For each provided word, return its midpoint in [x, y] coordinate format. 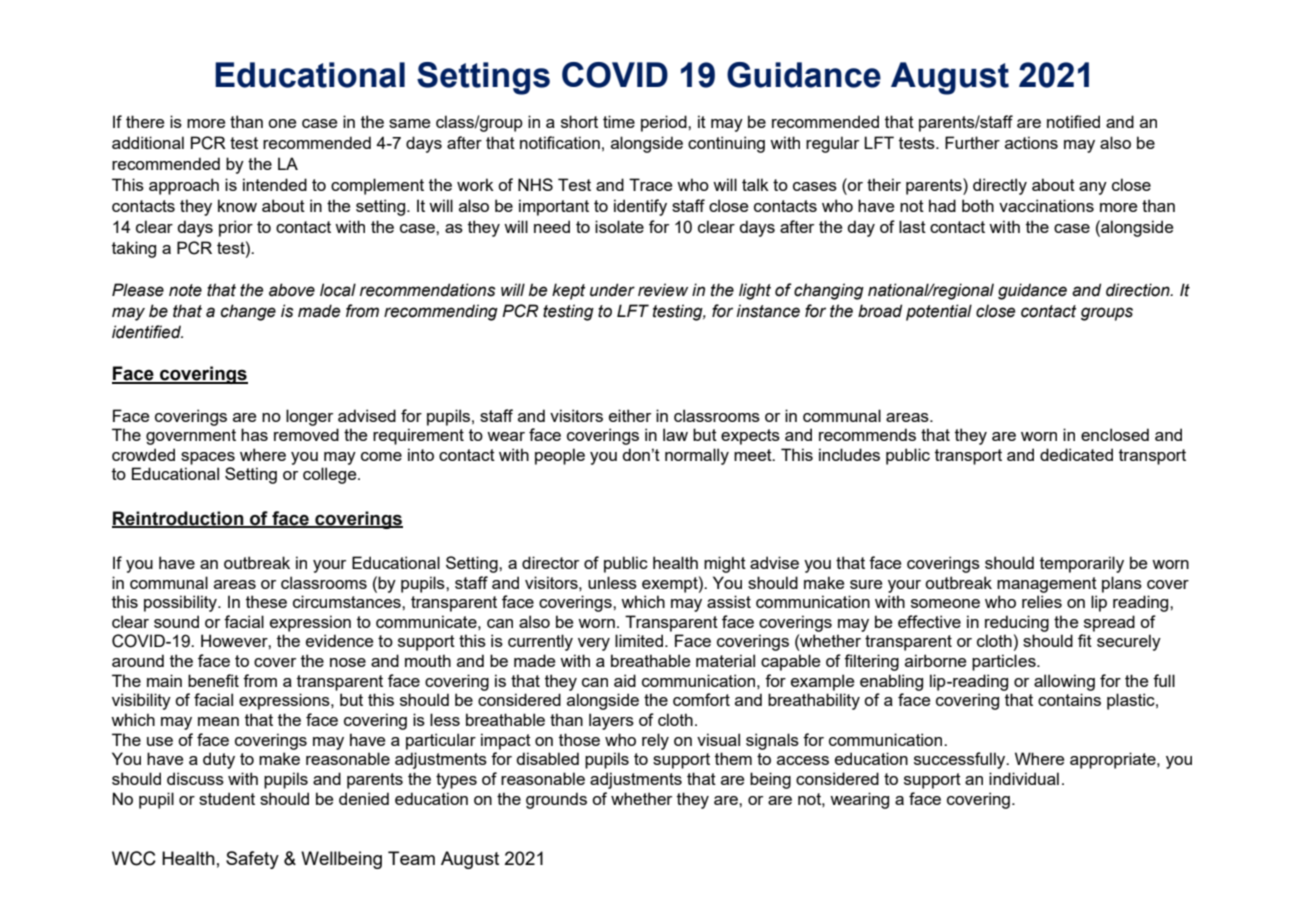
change [248, 312]
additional [148, 142]
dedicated [1076, 454]
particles [1005, 662]
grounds [556, 800]
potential [939, 312]
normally [697, 456]
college [331, 475]
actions [1031, 142]
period [665, 123]
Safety [252, 860]
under [612, 290]
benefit [213, 680]
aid [625, 680]
